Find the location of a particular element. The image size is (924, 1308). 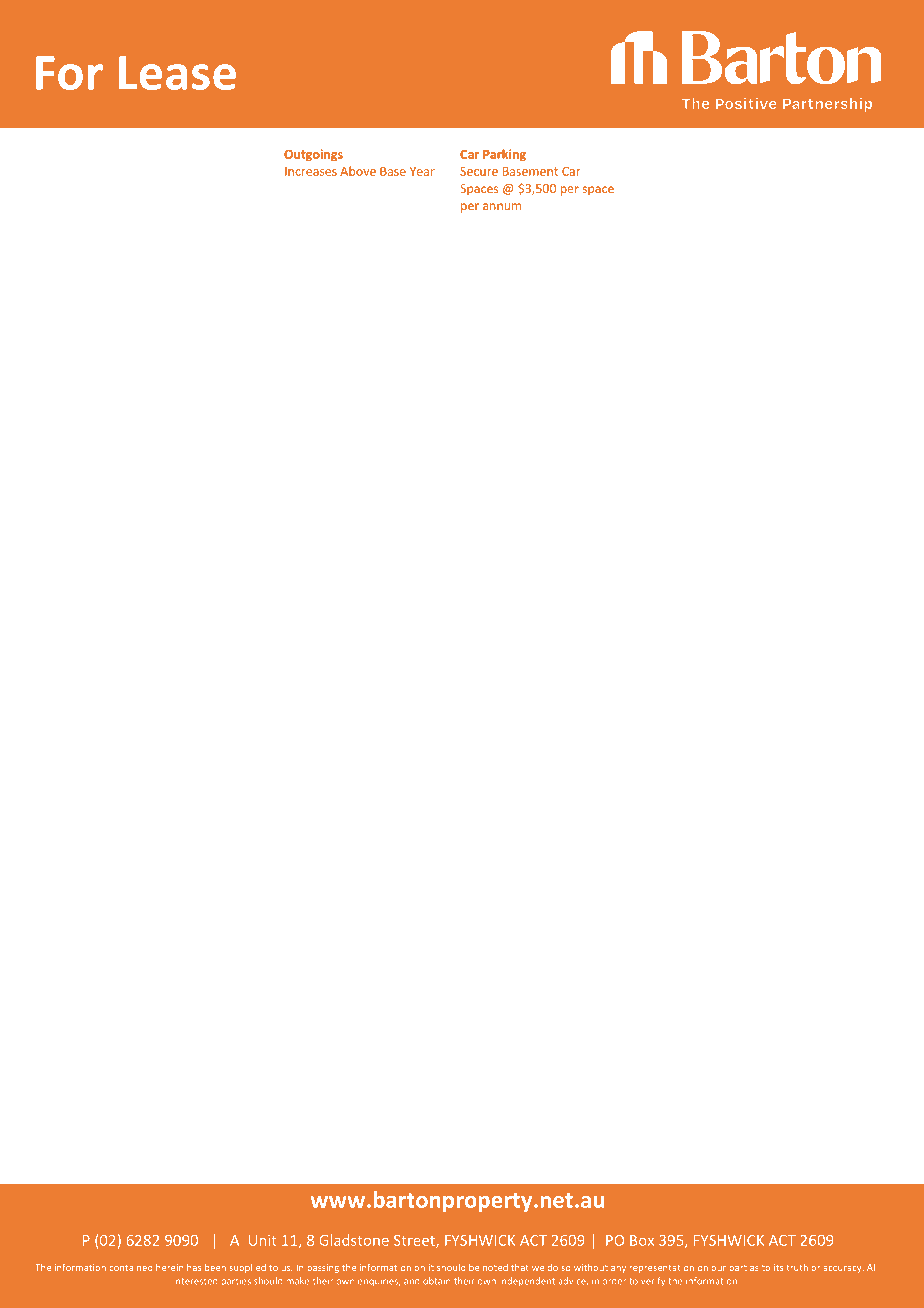

Box is located at coordinates (642, 1240).
